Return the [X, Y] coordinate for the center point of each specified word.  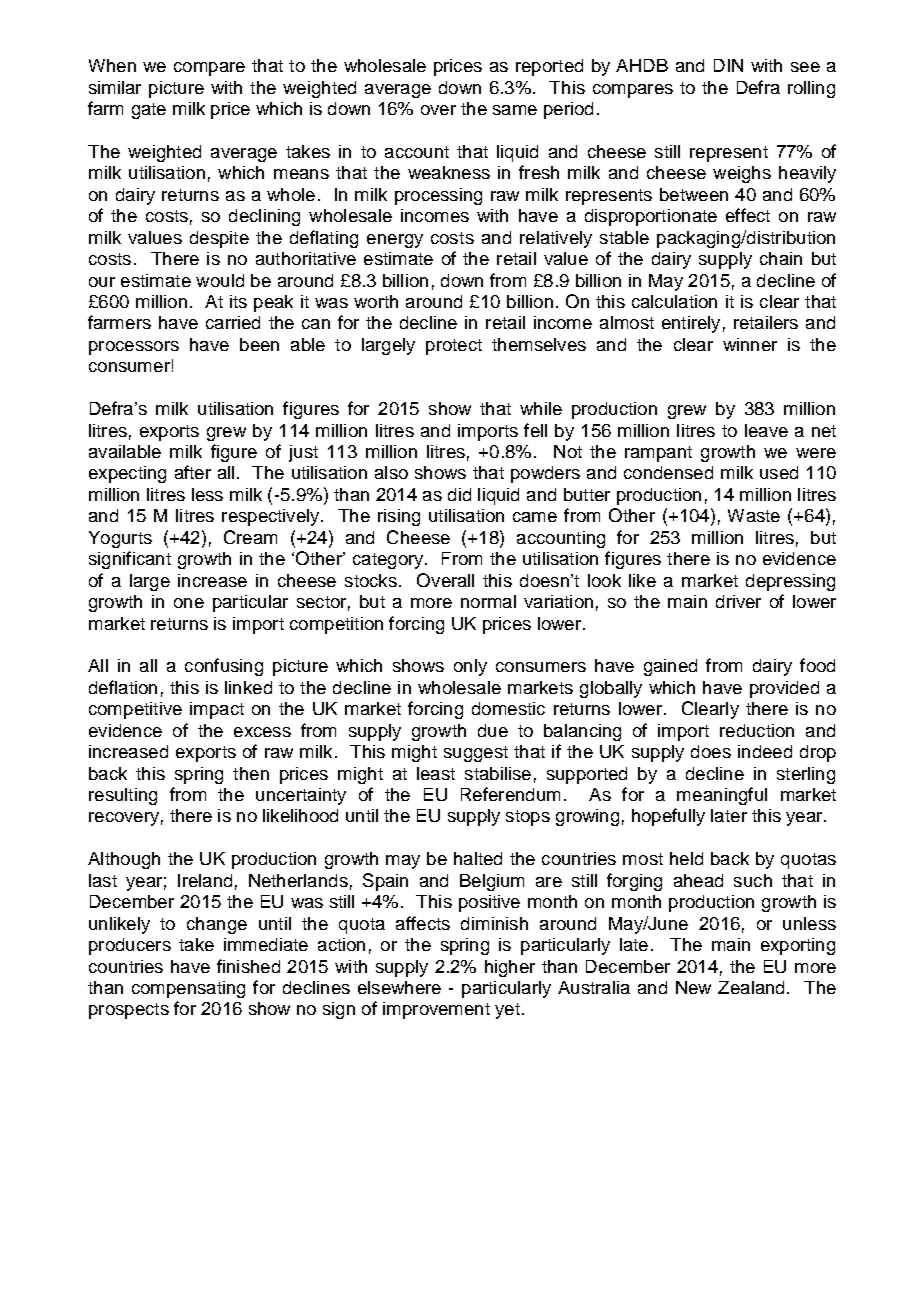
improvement [436, 1010]
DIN [728, 65]
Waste [754, 515]
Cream [250, 537]
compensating [188, 989]
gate [149, 111]
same [515, 110]
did [459, 494]
